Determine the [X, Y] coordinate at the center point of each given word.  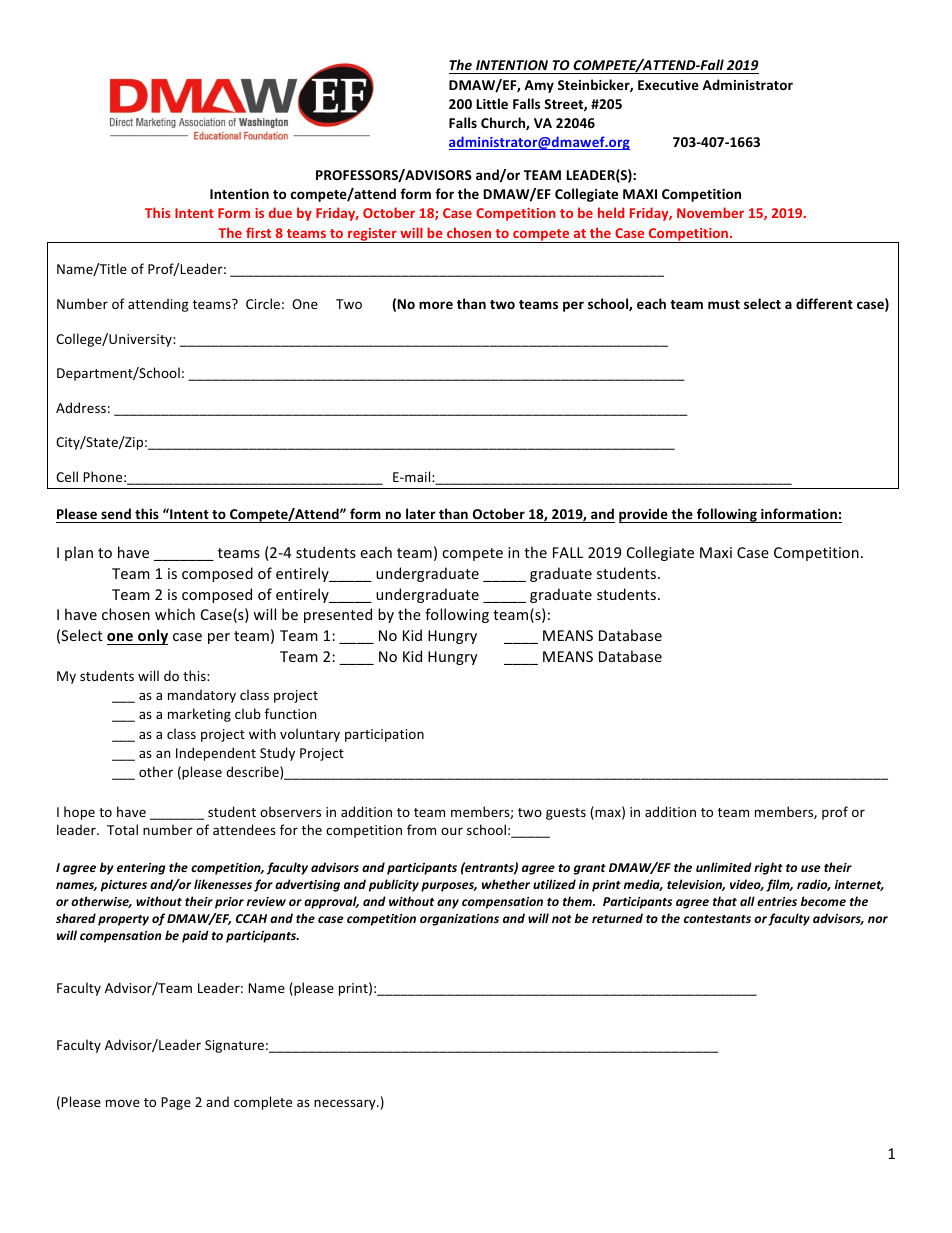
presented [338, 615]
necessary [346, 1104]
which [175, 614]
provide [644, 515]
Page [176, 1103]
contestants [717, 919]
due [280, 212]
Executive [668, 85]
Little [492, 103]
